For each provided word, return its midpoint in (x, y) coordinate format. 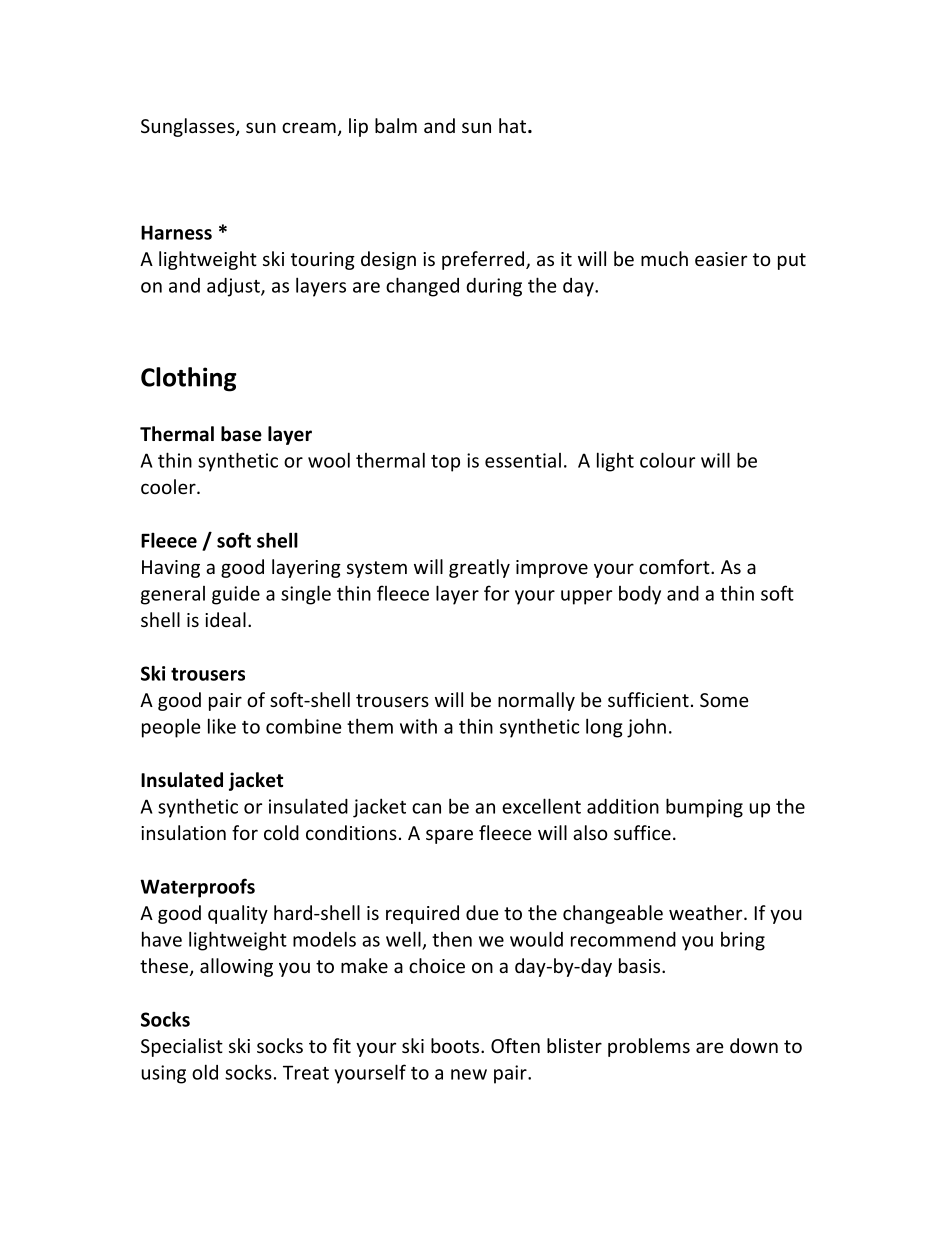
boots (456, 1045)
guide (236, 595)
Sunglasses (189, 127)
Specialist (182, 1047)
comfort (675, 566)
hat (514, 125)
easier (721, 259)
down (754, 1045)
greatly (479, 568)
